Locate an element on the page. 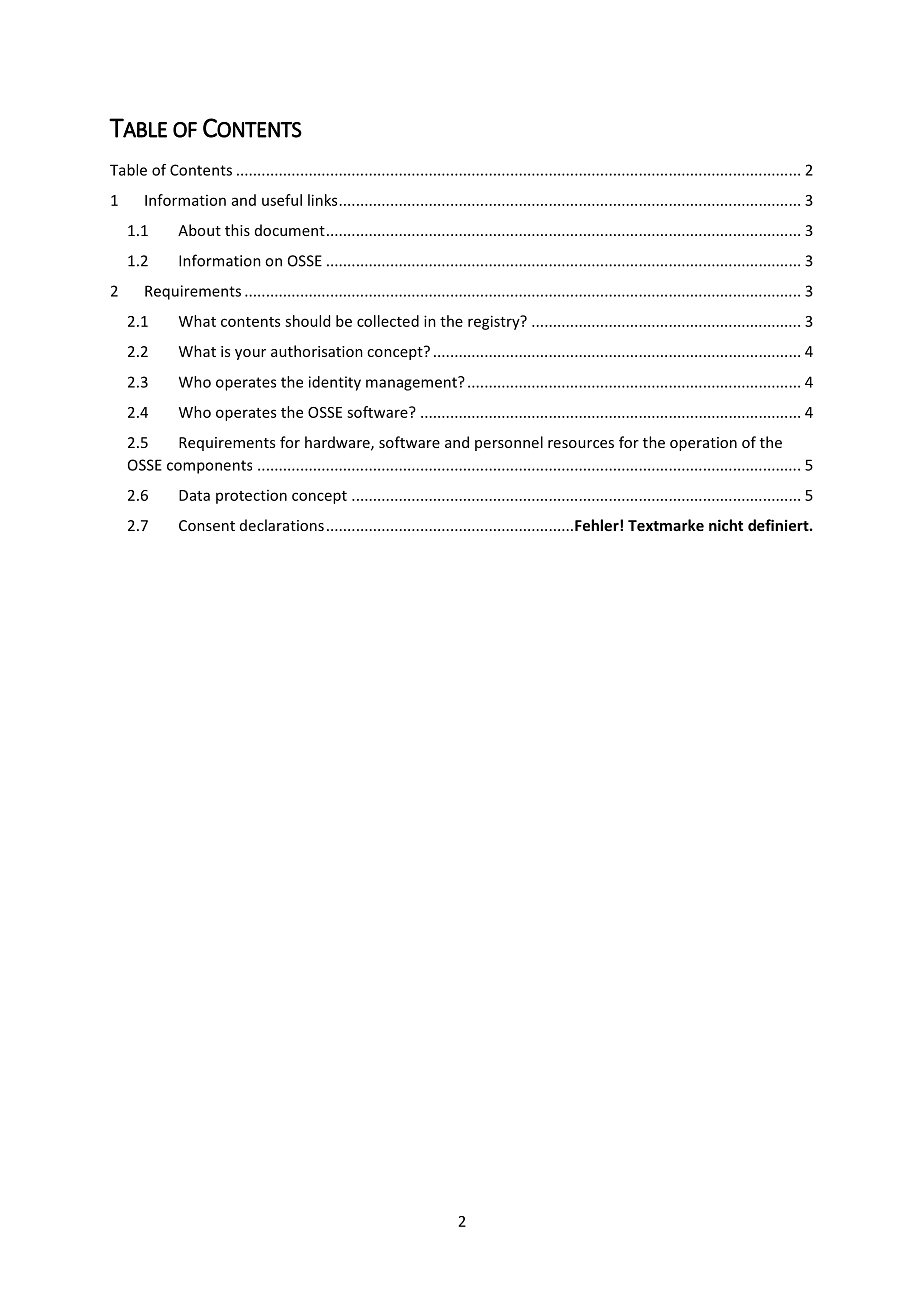 The width and height of the page is (924, 1308). nicht is located at coordinates (726, 525).
